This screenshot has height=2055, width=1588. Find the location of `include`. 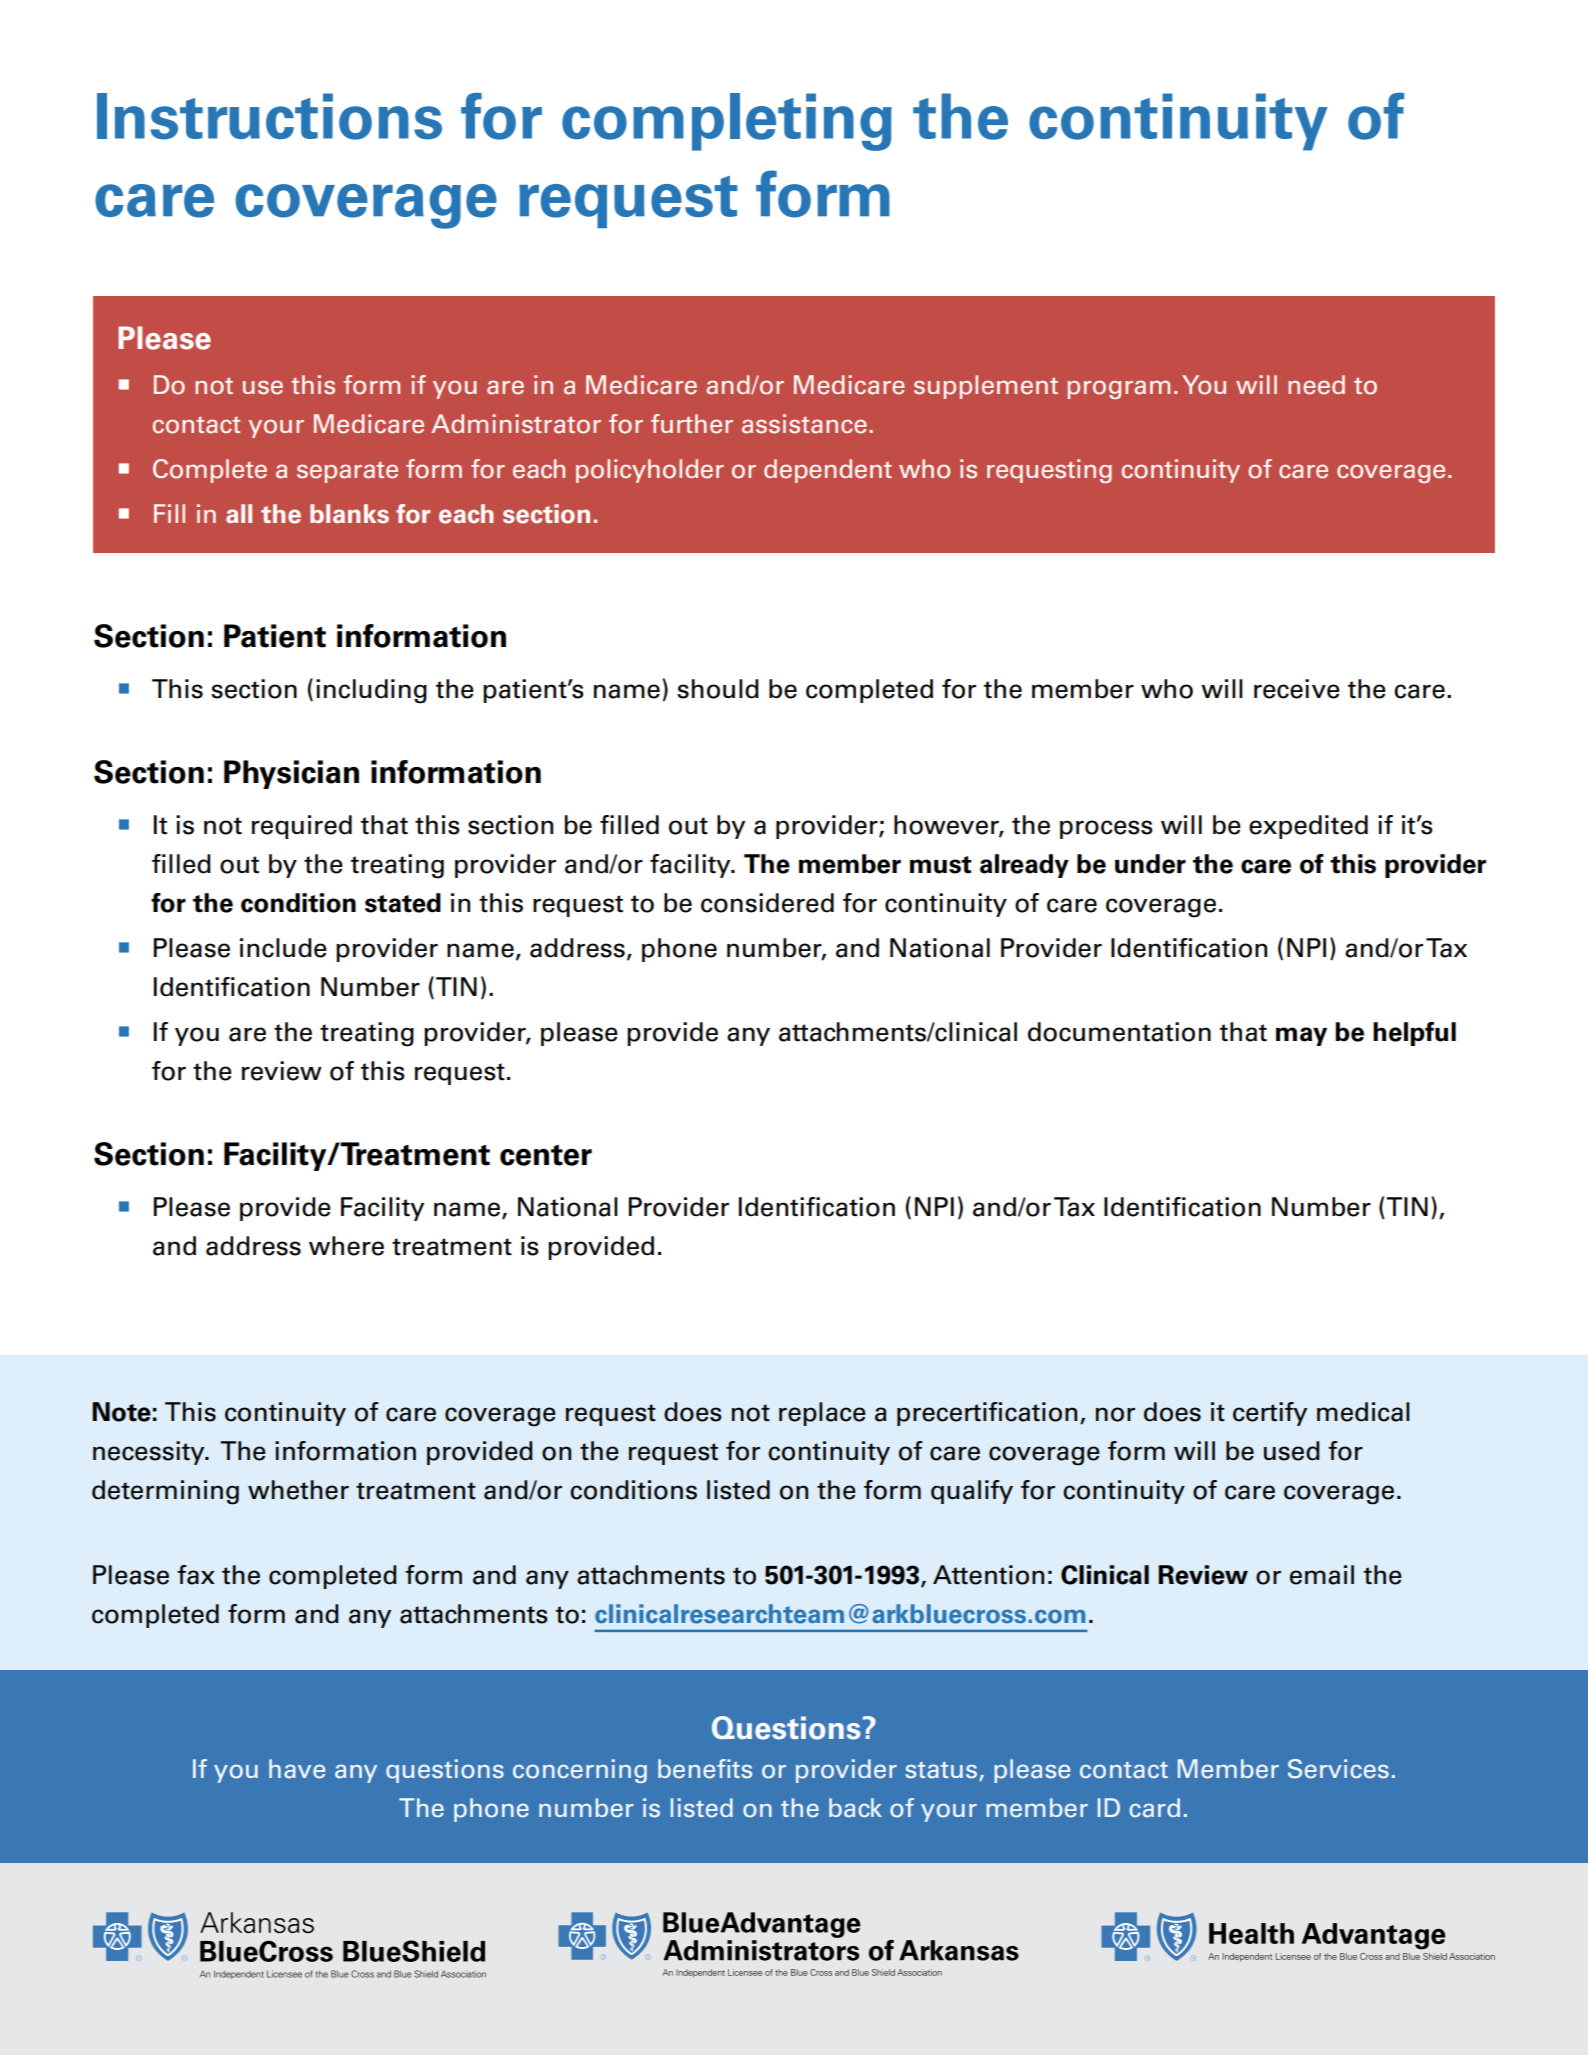

include is located at coordinates (283, 948).
